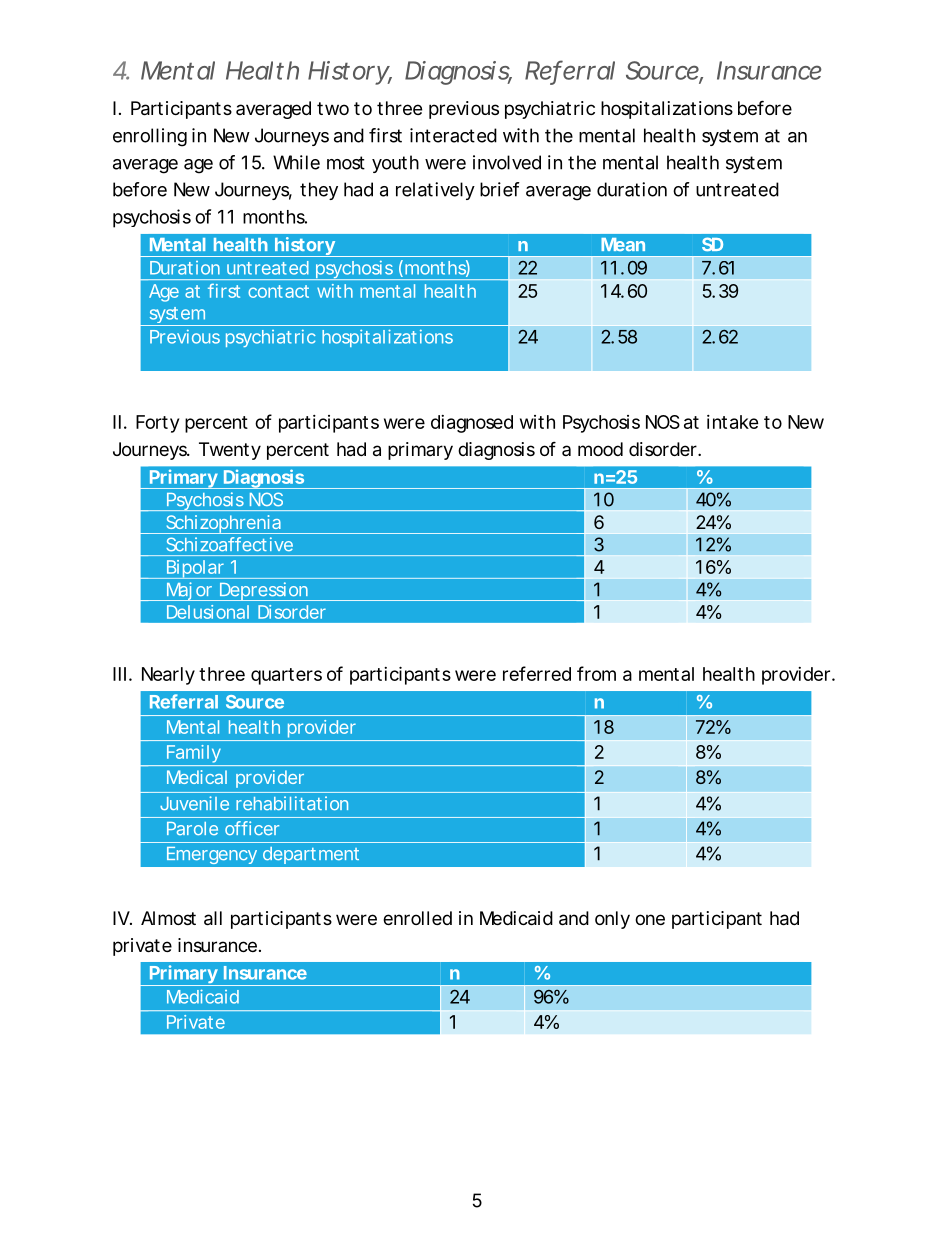 The width and height of the screenshot is (952, 1233). I want to click on enrolling, so click(150, 137).
